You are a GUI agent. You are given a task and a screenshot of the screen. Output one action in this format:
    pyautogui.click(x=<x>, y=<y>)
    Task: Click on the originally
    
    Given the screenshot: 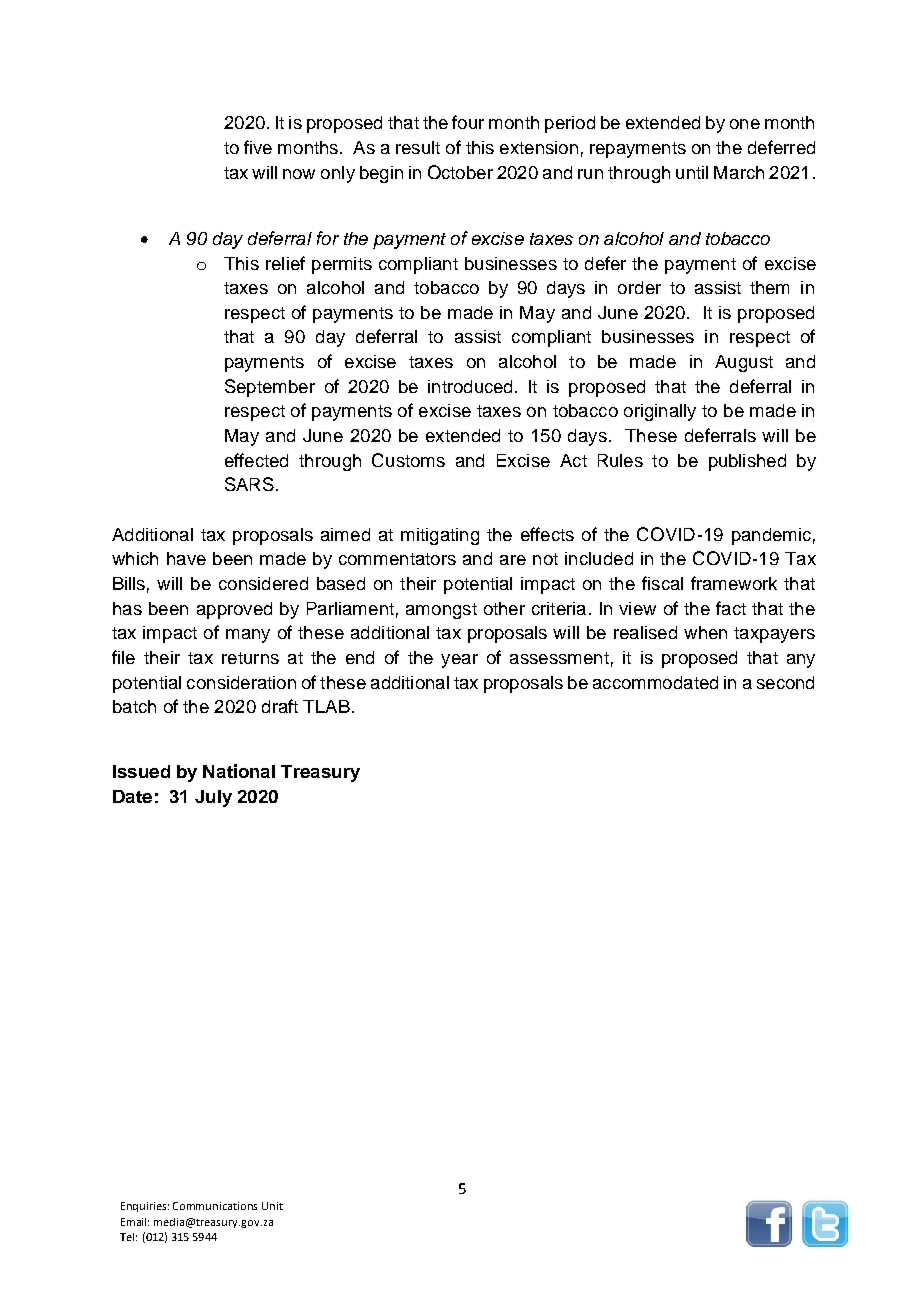 What is the action you would take?
    pyautogui.click(x=660, y=412)
